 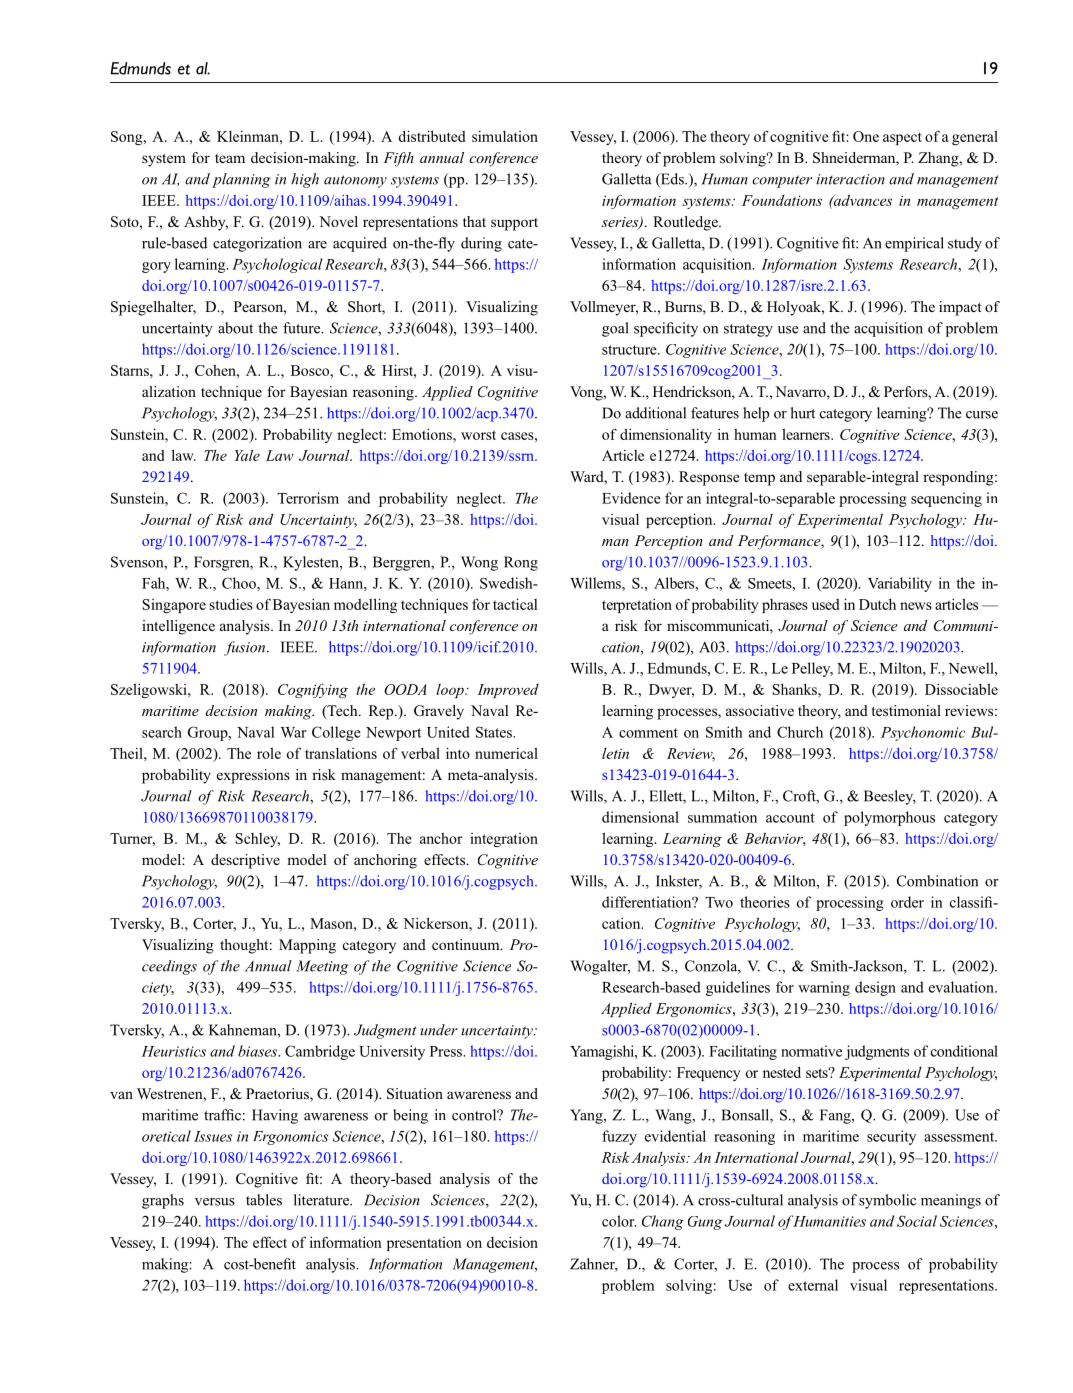 I want to click on Improved, so click(x=508, y=691).
